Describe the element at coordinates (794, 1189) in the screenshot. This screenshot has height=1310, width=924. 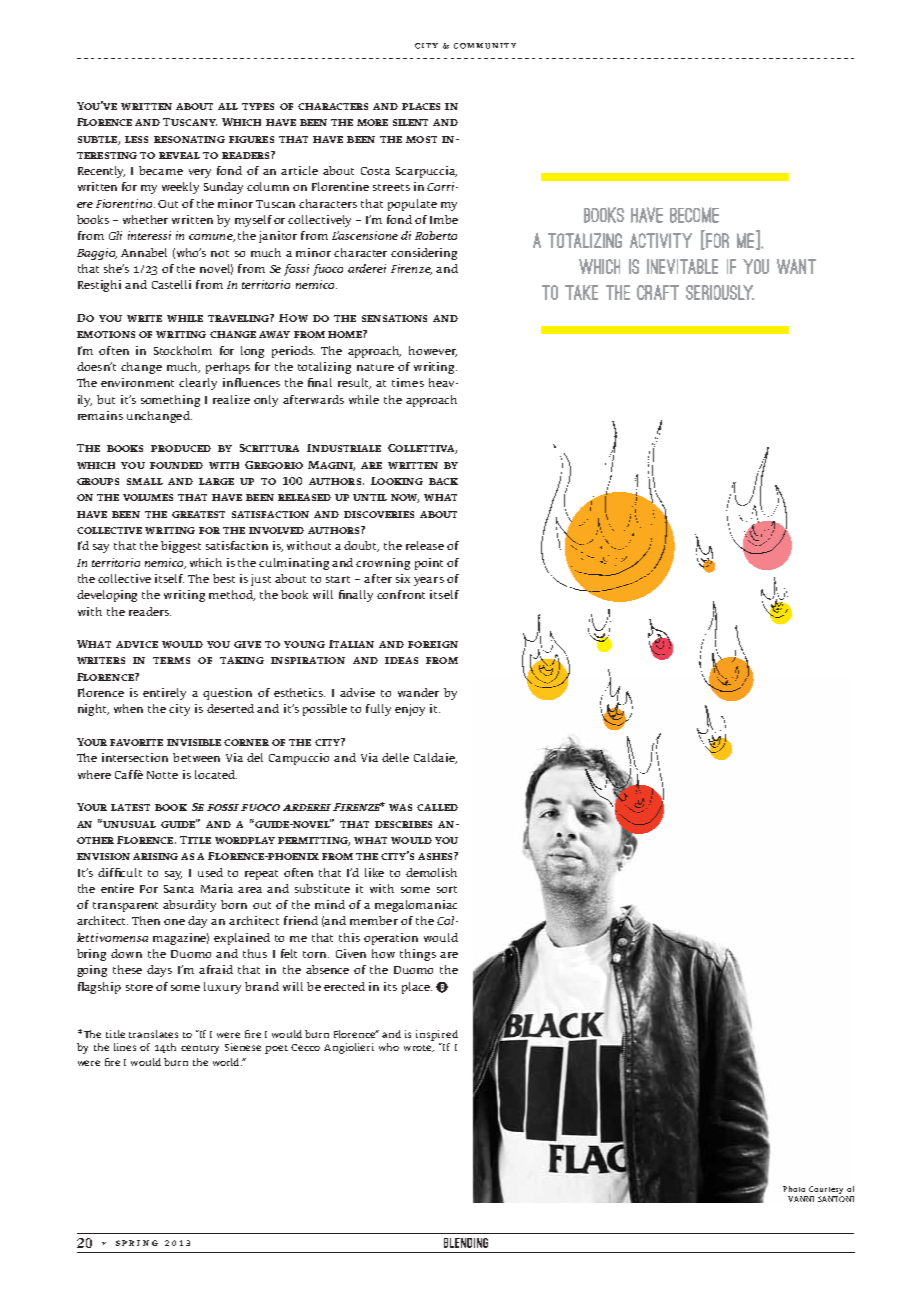
I see `Photo` at that location.
